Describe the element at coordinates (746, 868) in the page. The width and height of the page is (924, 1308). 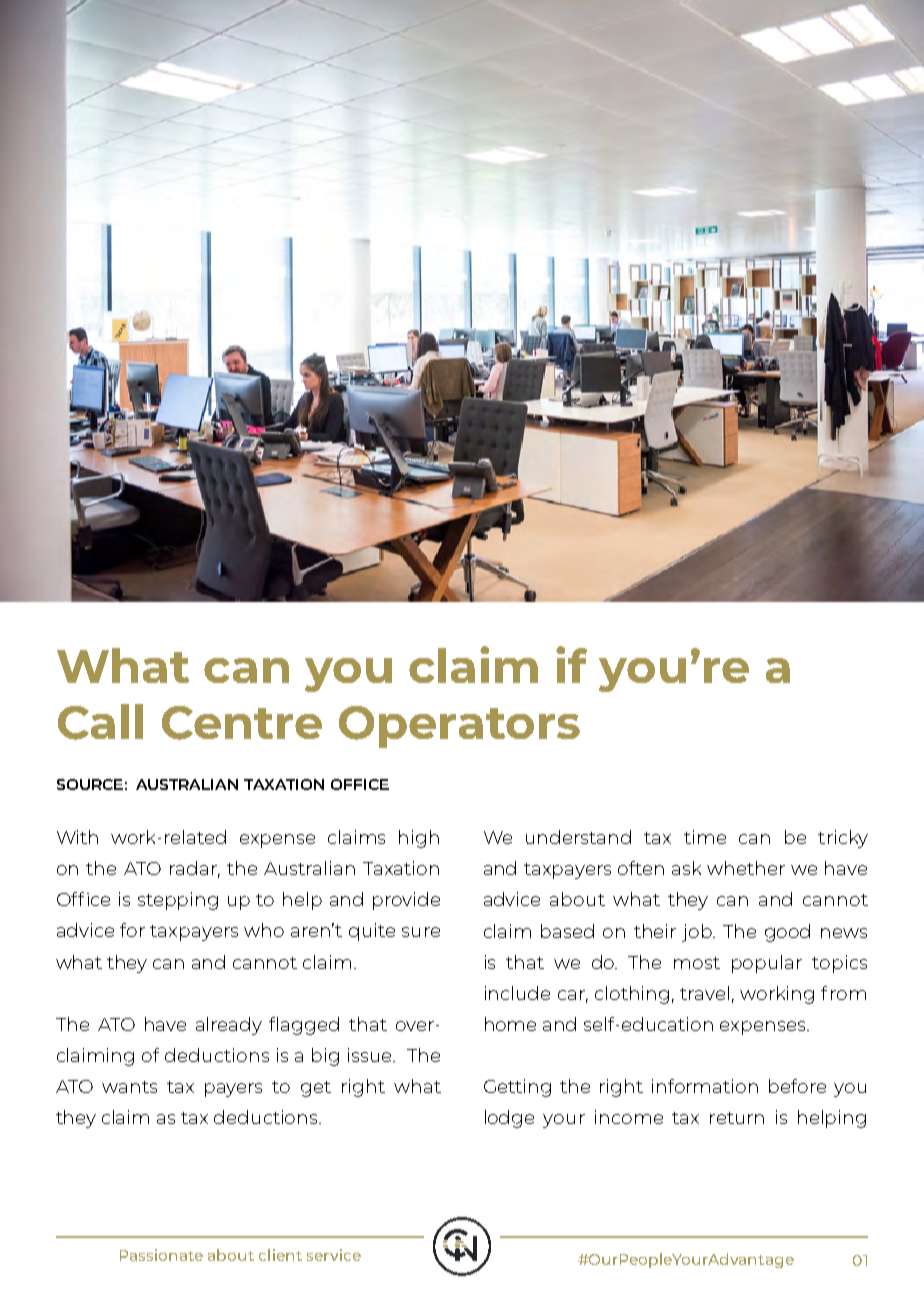
I see `whether` at that location.
